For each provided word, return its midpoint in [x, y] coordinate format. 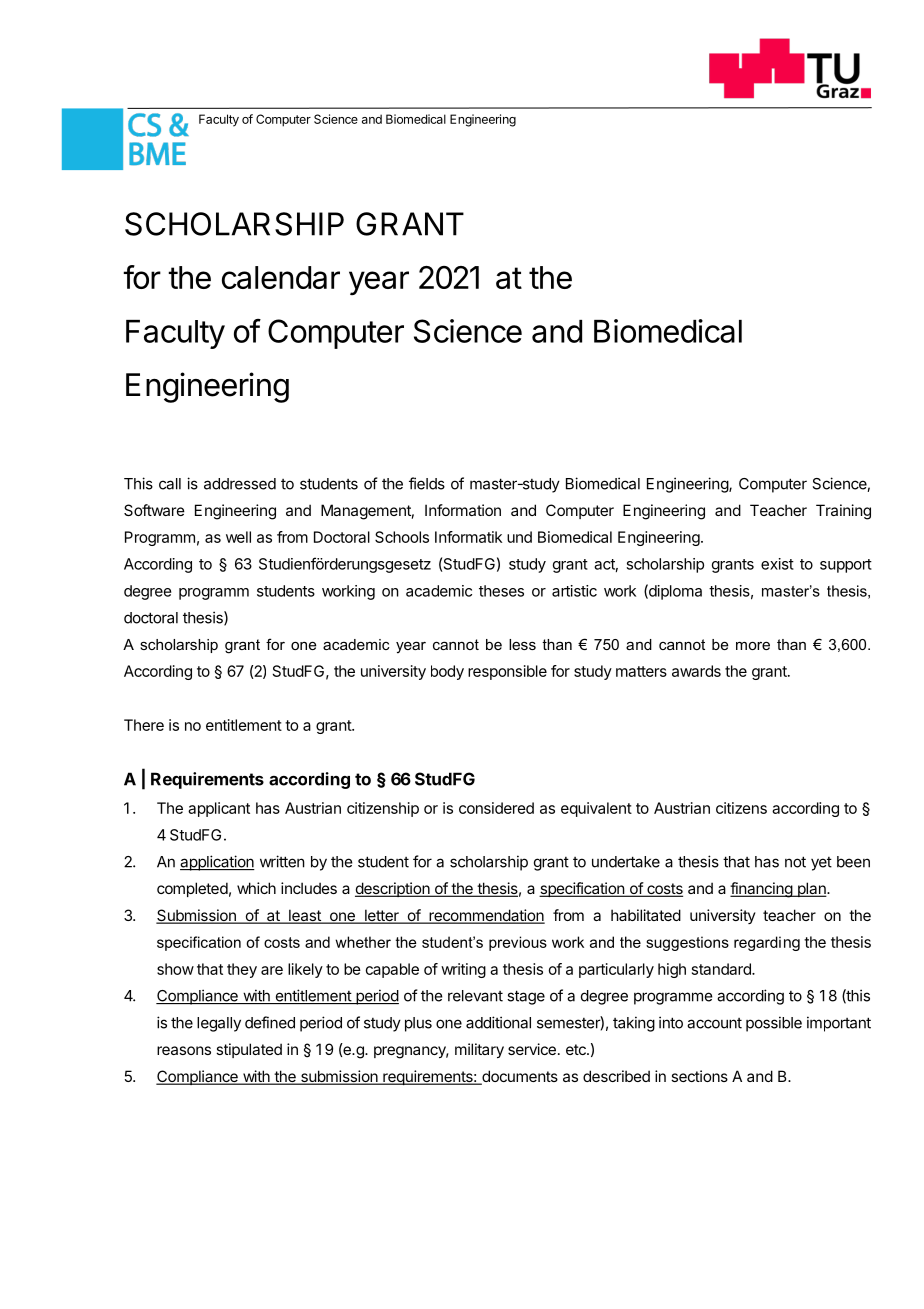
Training [843, 512]
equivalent [596, 809]
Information [463, 510]
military [479, 1050]
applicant [219, 809]
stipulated [249, 1050]
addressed [240, 484]
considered [496, 808]
